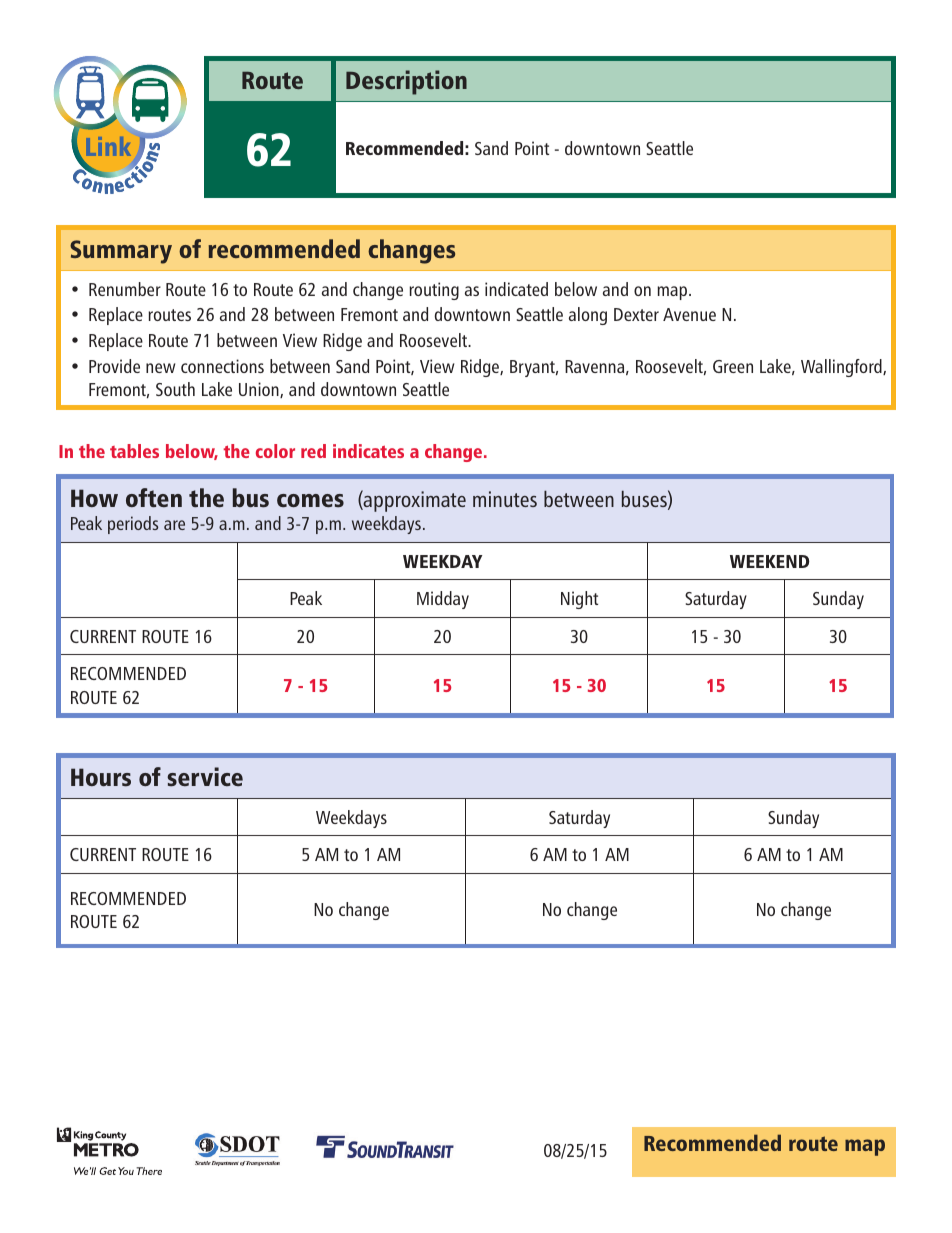 The width and height of the page is (952, 1233). Describe the element at coordinates (205, 777) in the page. I see `service` at that location.
